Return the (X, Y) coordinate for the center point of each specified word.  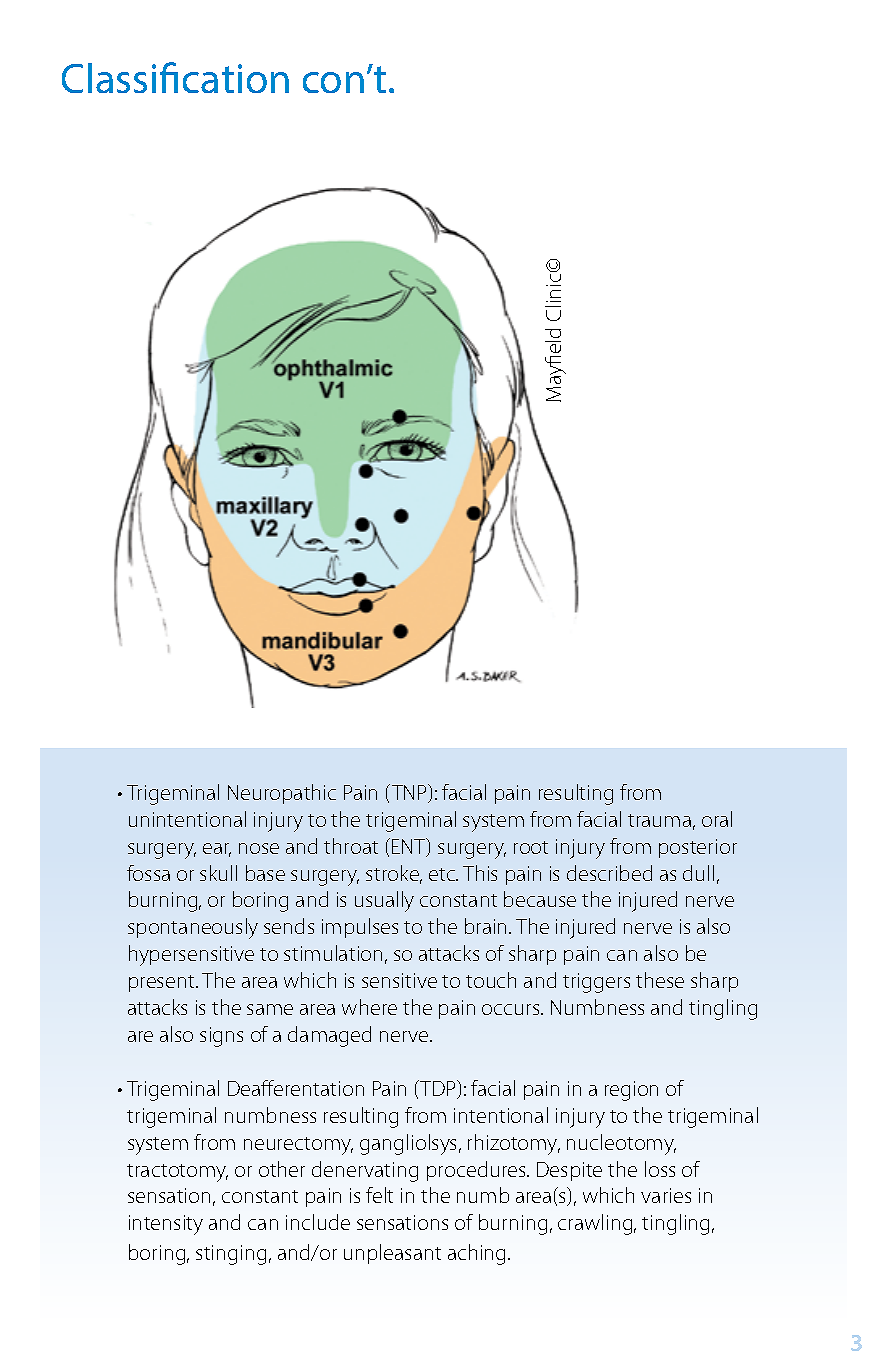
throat (351, 846)
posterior (698, 848)
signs (221, 1037)
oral (717, 819)
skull (218, 873)
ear (217, 850)
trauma (659, 820)
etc (443, 874)
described (609, 873)
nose (259, 848)
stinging (231, 1255)
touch (491, 980)
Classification (175, 77)
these (660, 980)
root (531, 847)
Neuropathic (282, 794)
